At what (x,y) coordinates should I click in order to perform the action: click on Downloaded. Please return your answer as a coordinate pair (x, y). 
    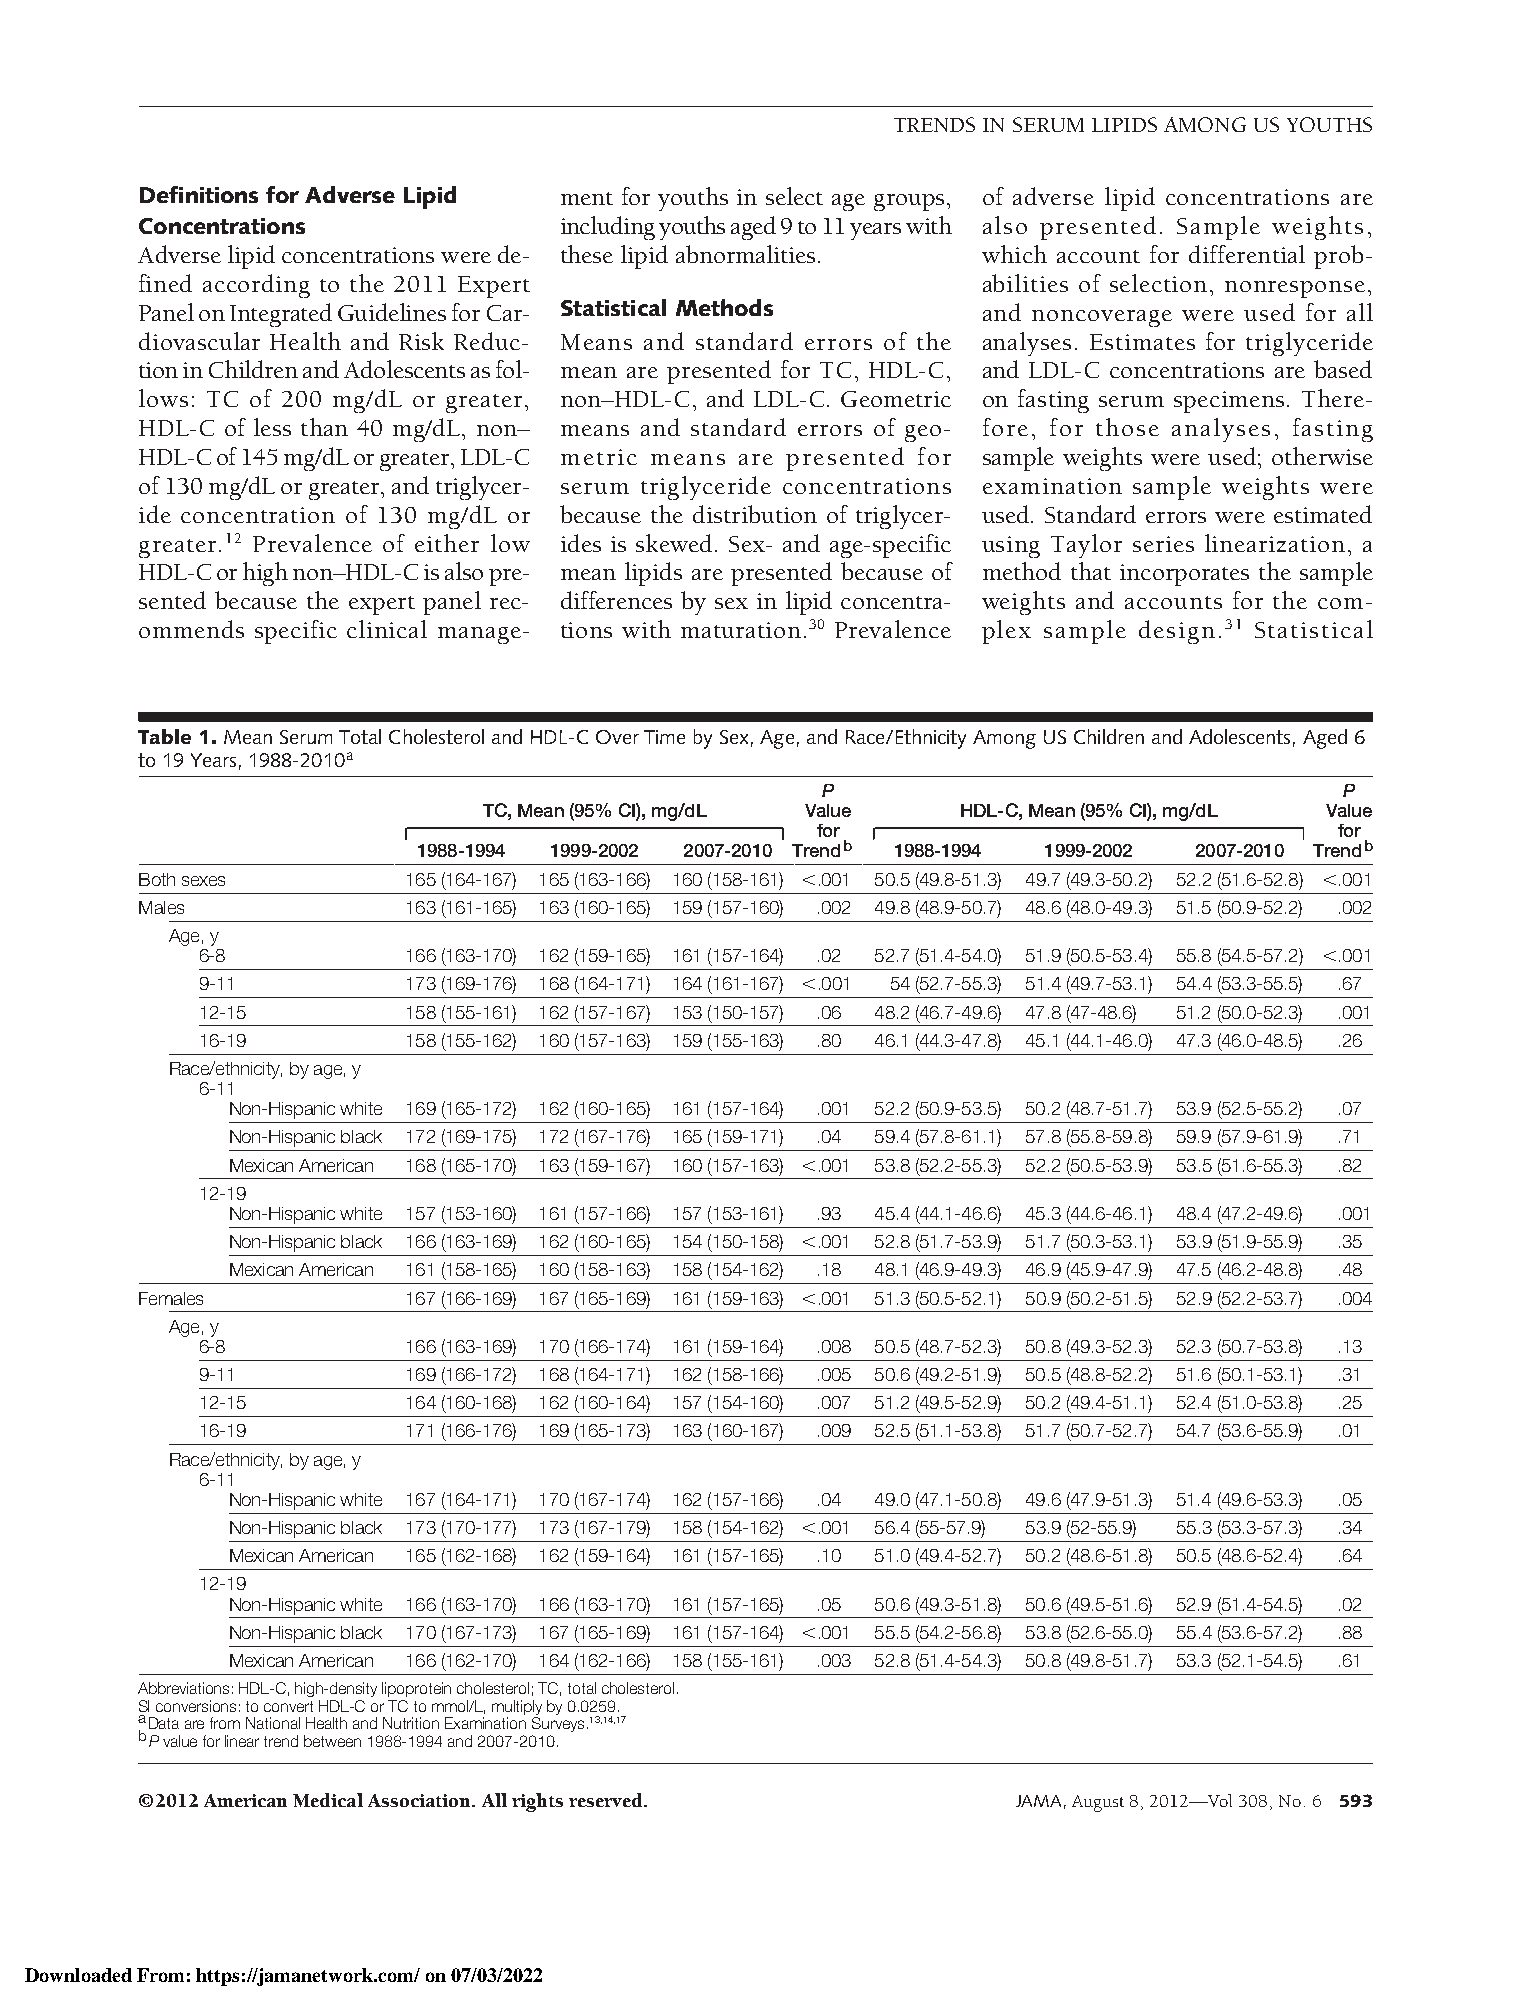
    Looking at the image, I should click on (78, 1975).
